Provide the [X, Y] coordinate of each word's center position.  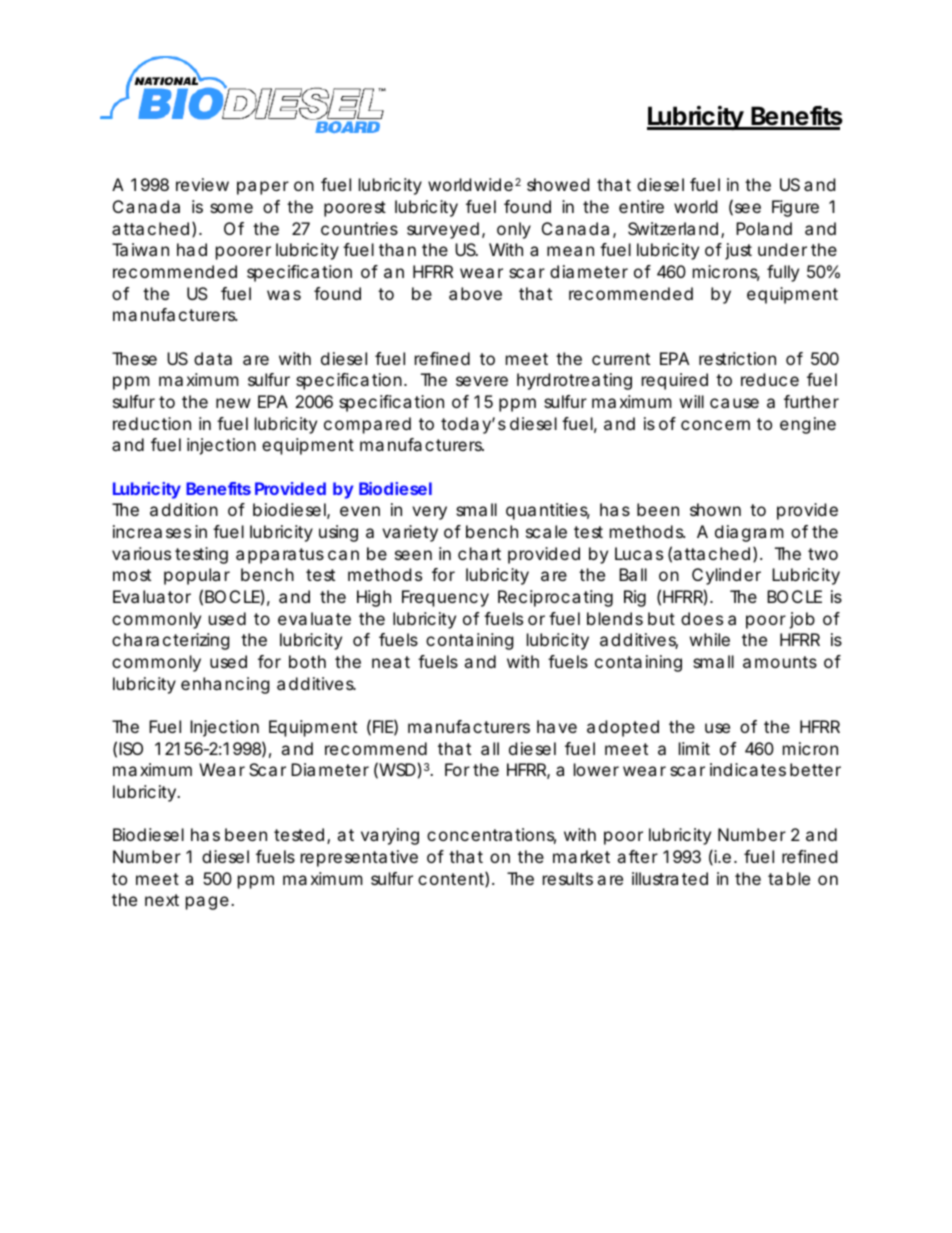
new [233, 403]
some [231, 208]
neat [391, 662]
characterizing [171, 641]
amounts [780, 662]
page [207, 903]
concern [715, 425]
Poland [764, 228]
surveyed [443, 230]
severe [482, 381]
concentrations [491, 836]
